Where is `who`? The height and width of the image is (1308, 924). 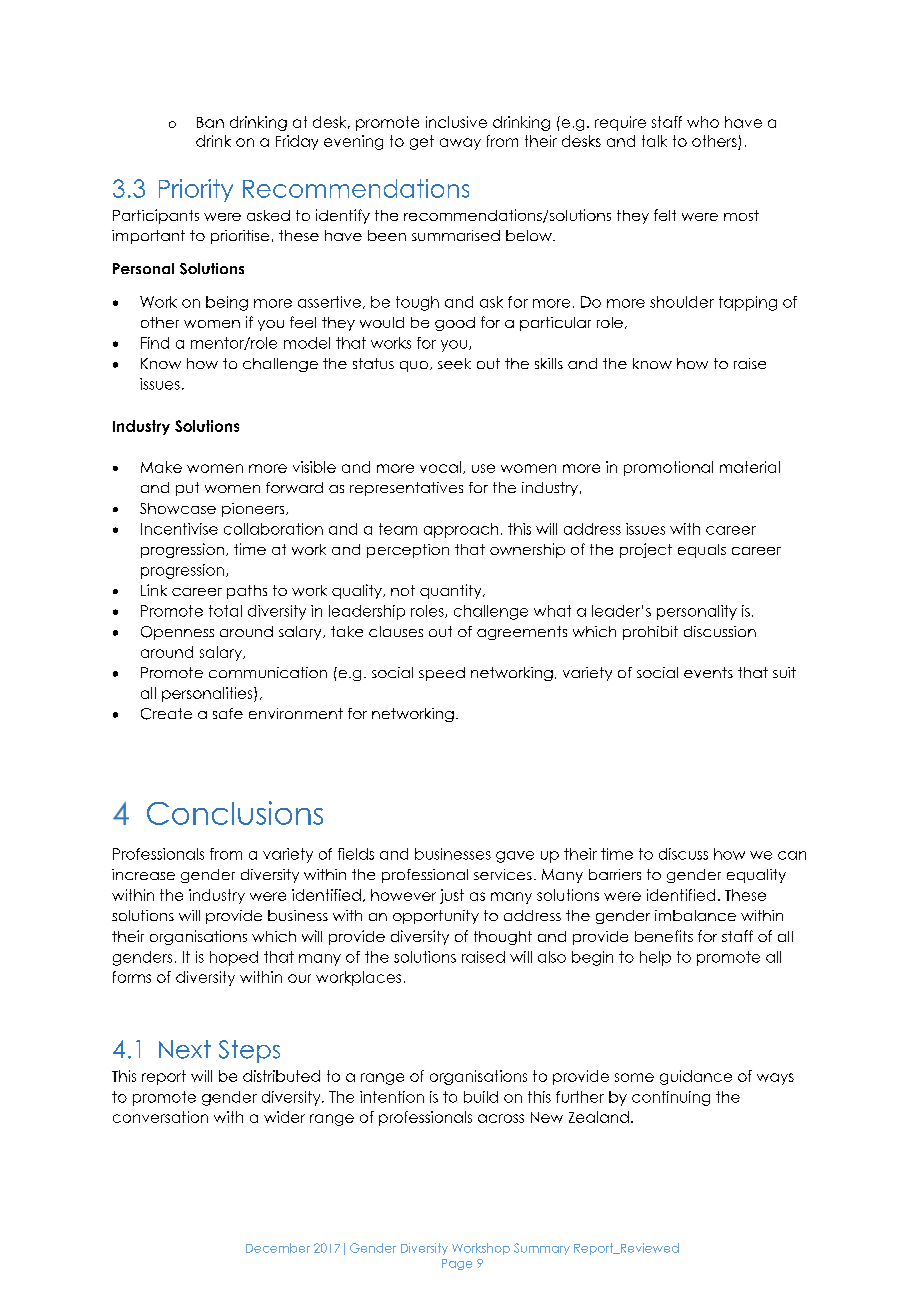 who is located at coordinates (703, 122).
